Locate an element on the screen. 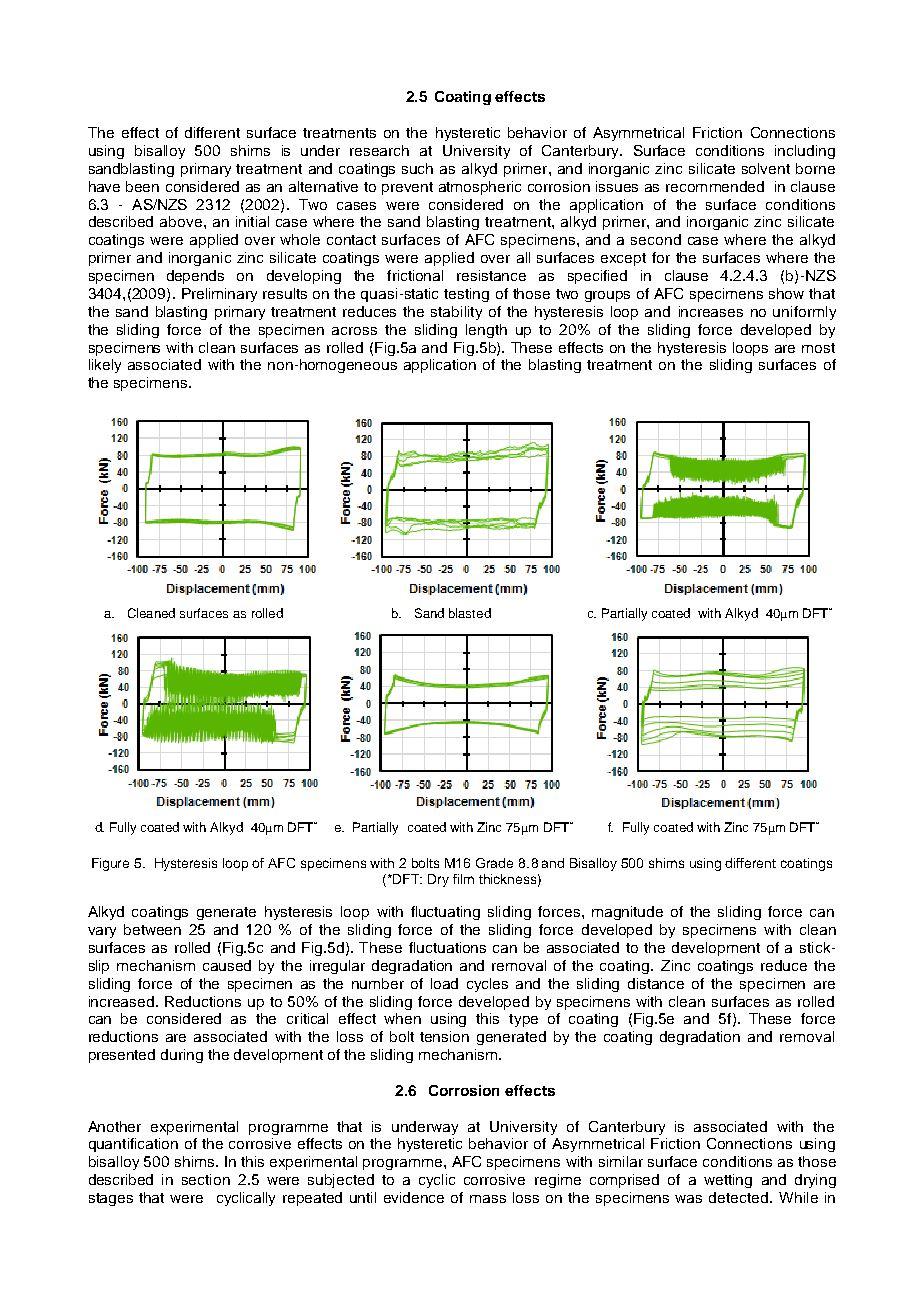 This screenshot has height=1308, width=924. between is located at coordinates (152, 929).
